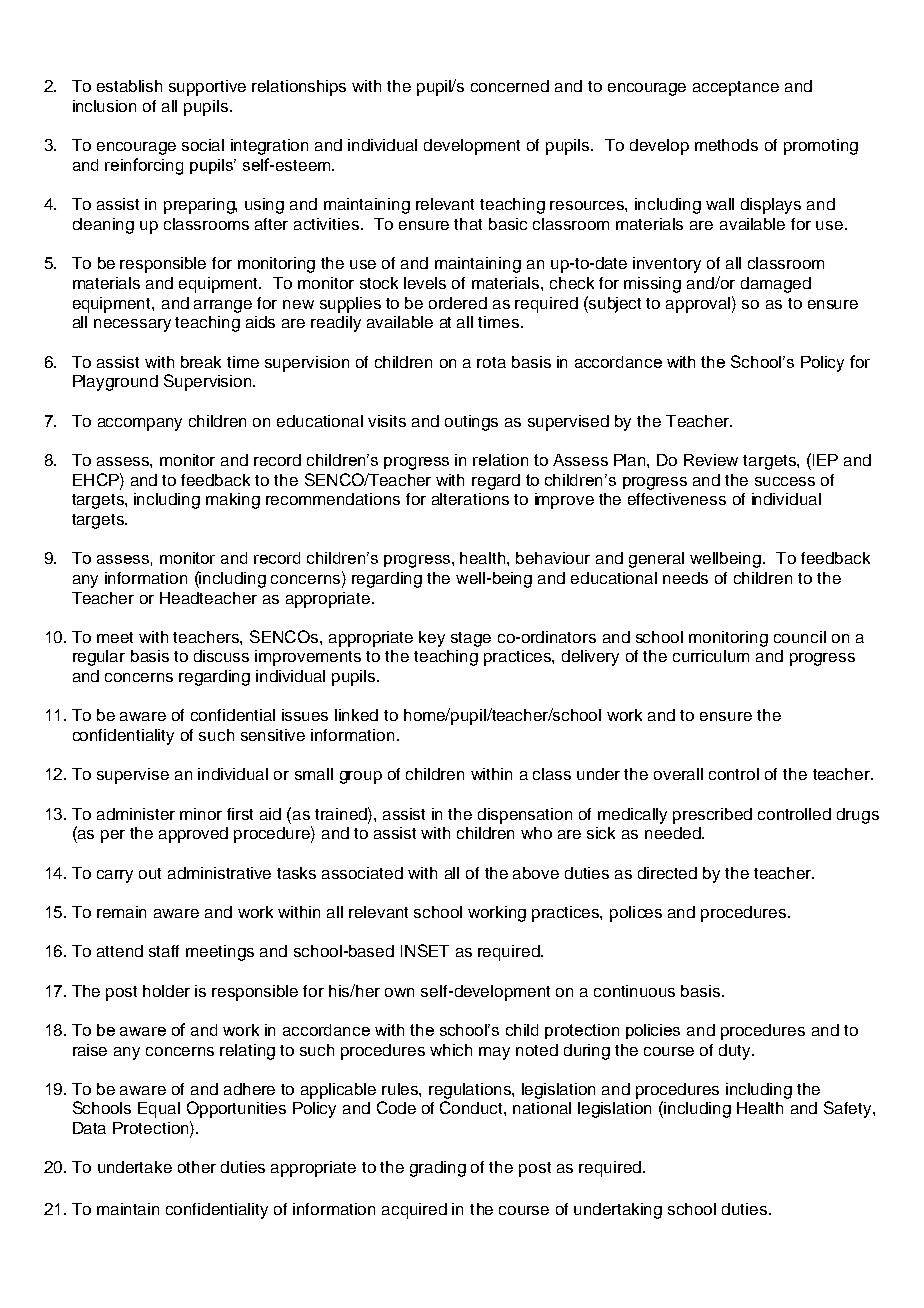 This screenshot has height=1308, width=924. What do you see at coordinates (197, 1167) in the screenshot?
I see `other` at bounding box center [197, 1167].
